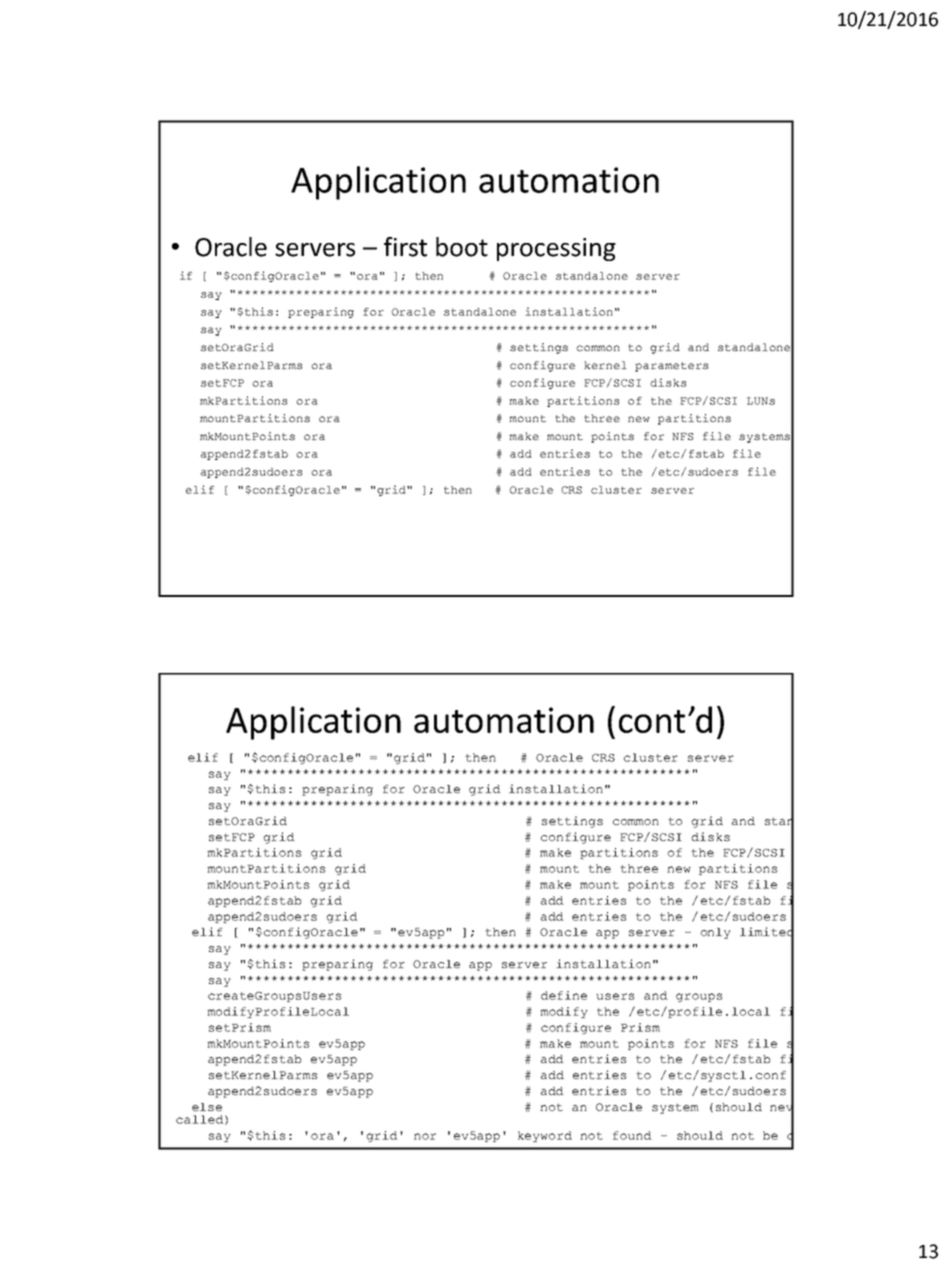  Describe the element at coordinates (462, 247) in the page. I see `boot` at that location.
